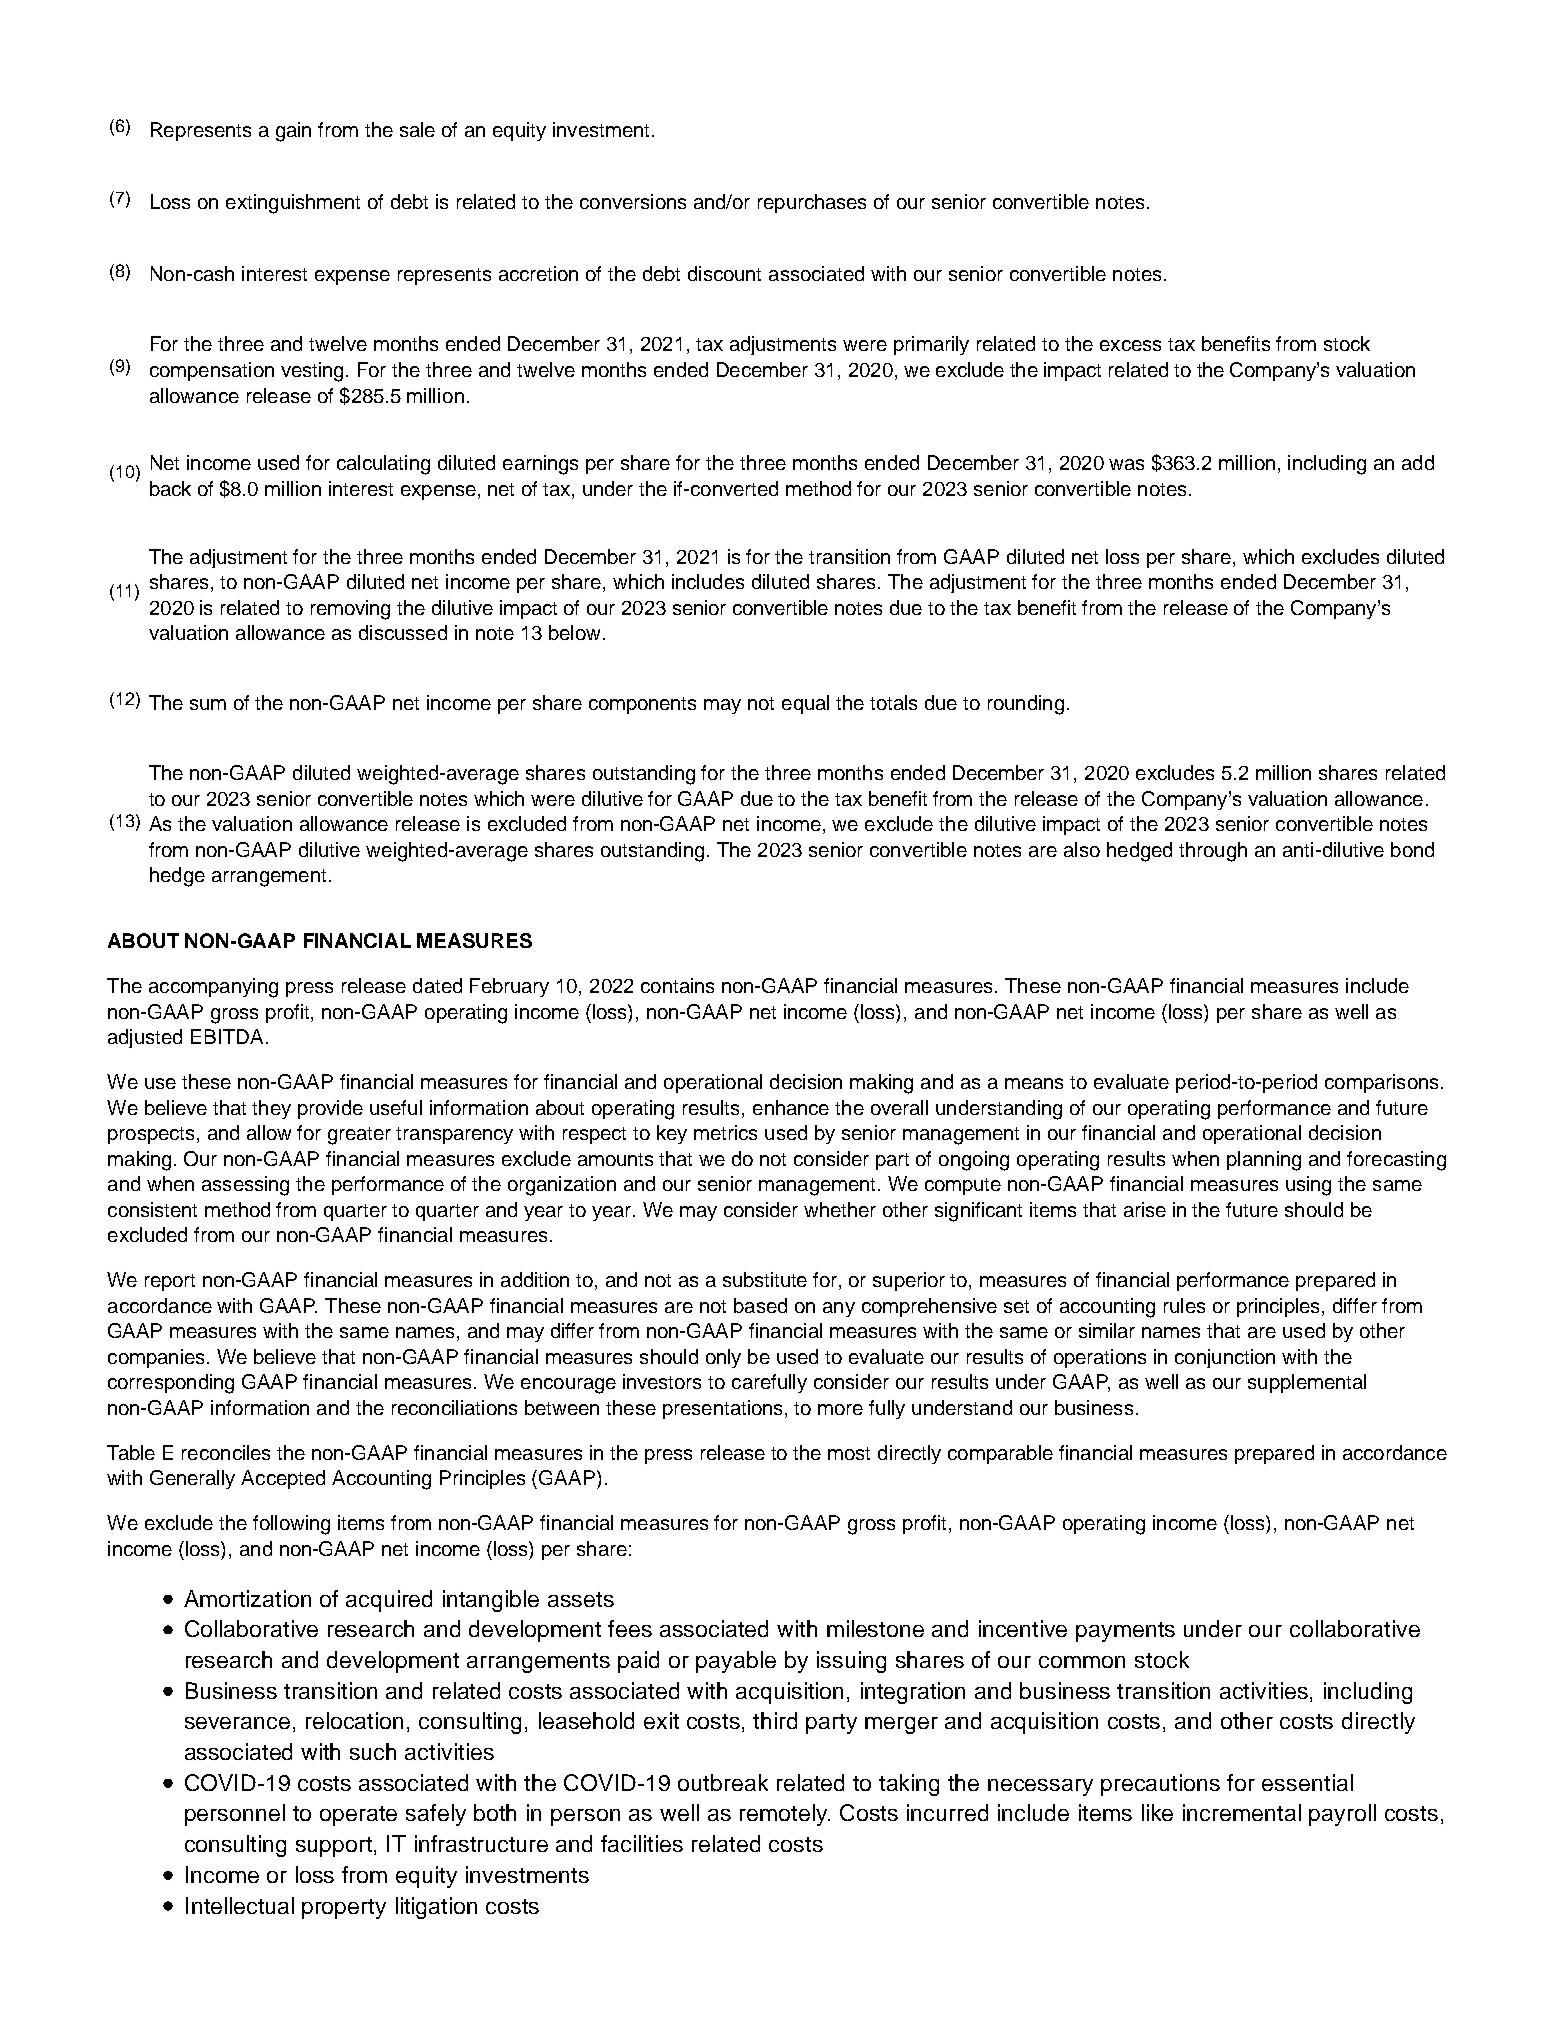 This page has width=1565, height=2025. Describe the element at coordinates (291, 1525) in the page. I see `following` at that location.
